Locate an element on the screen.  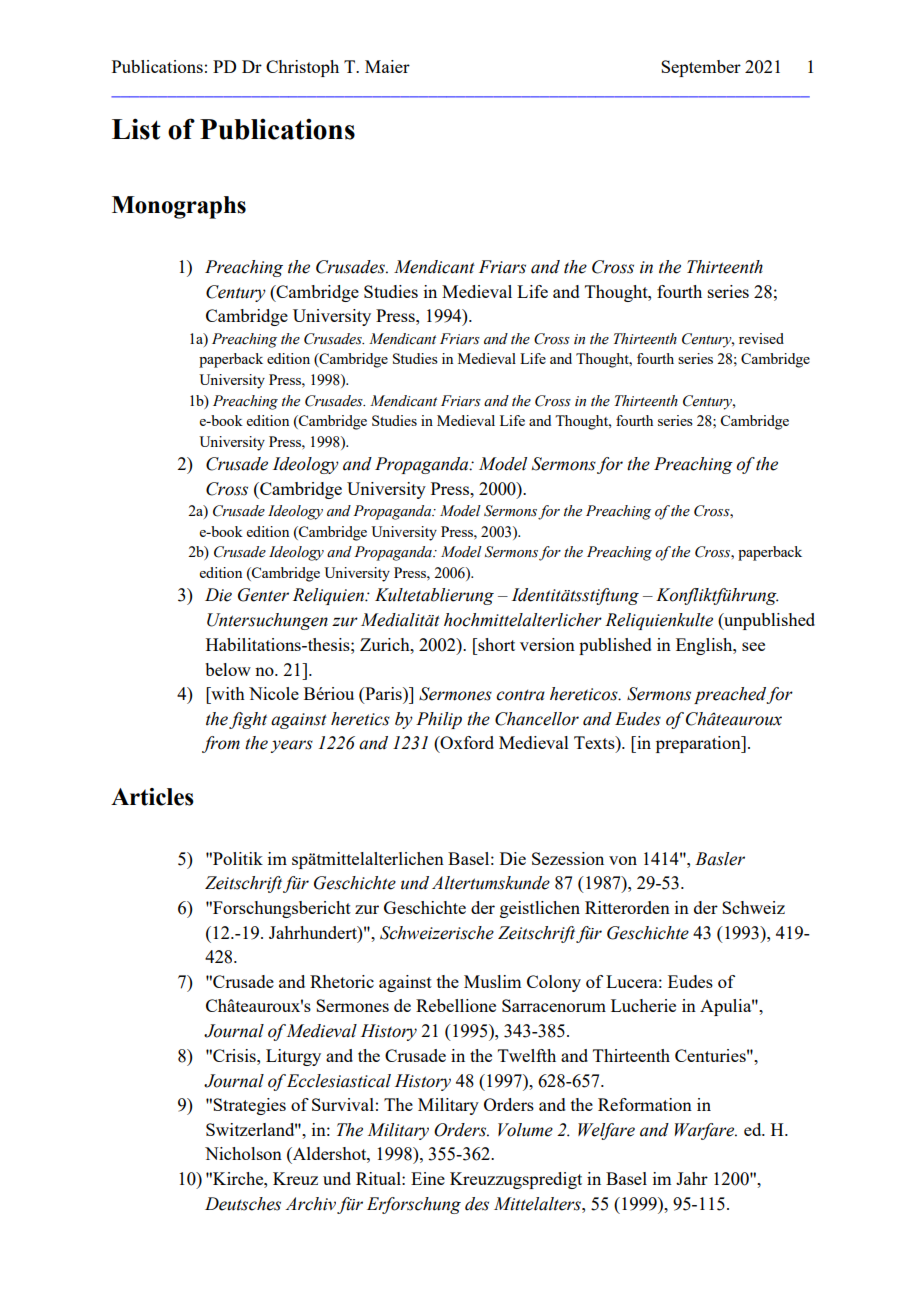
von is located at coordinates (623, 860).
